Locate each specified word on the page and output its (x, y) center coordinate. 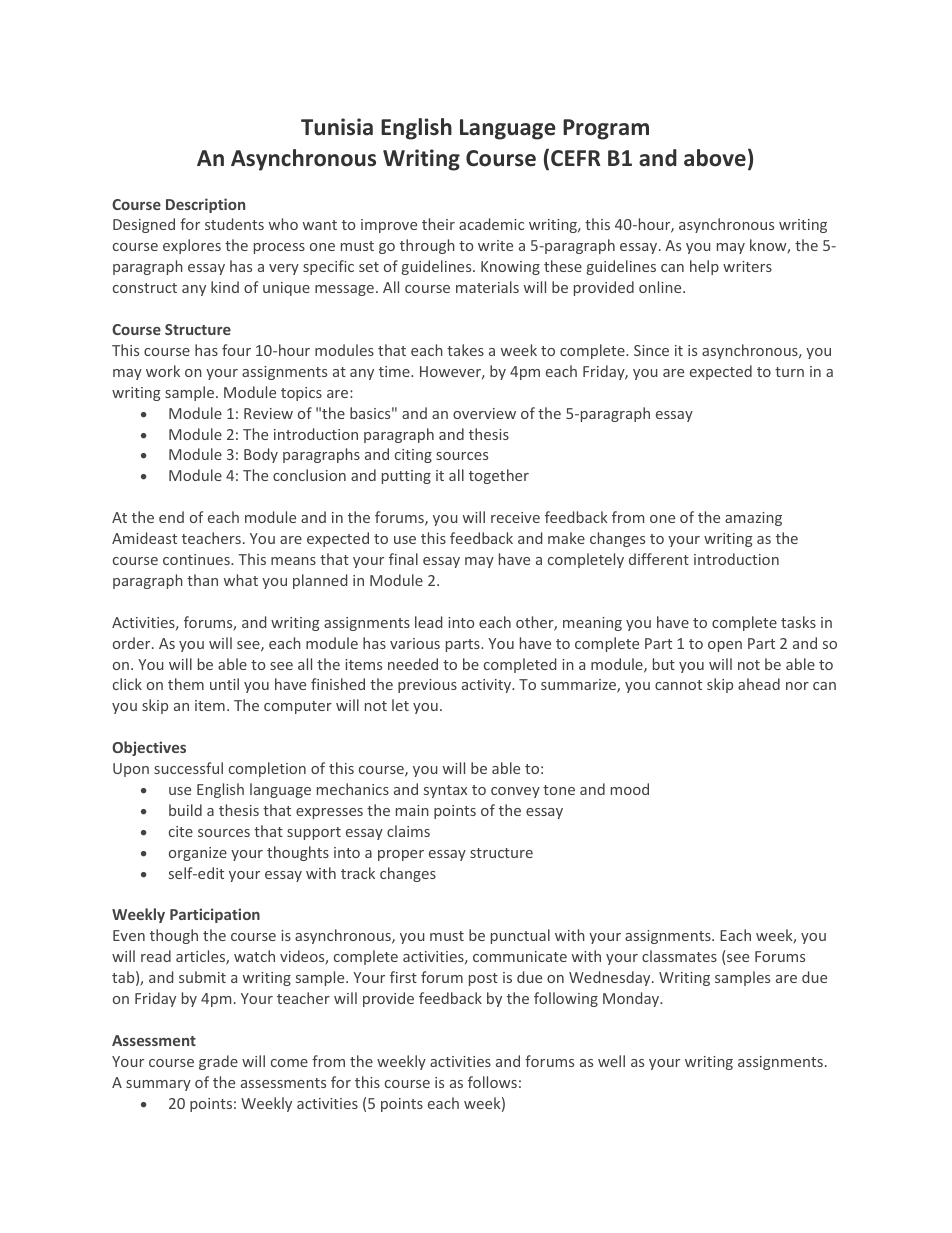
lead (428, 622)
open (725, 646)
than (202, 580)
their (438, 224)
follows (492, 1082)
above (715, 158)
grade (218, 1062)
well (611, 1061)
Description (205, 205)
